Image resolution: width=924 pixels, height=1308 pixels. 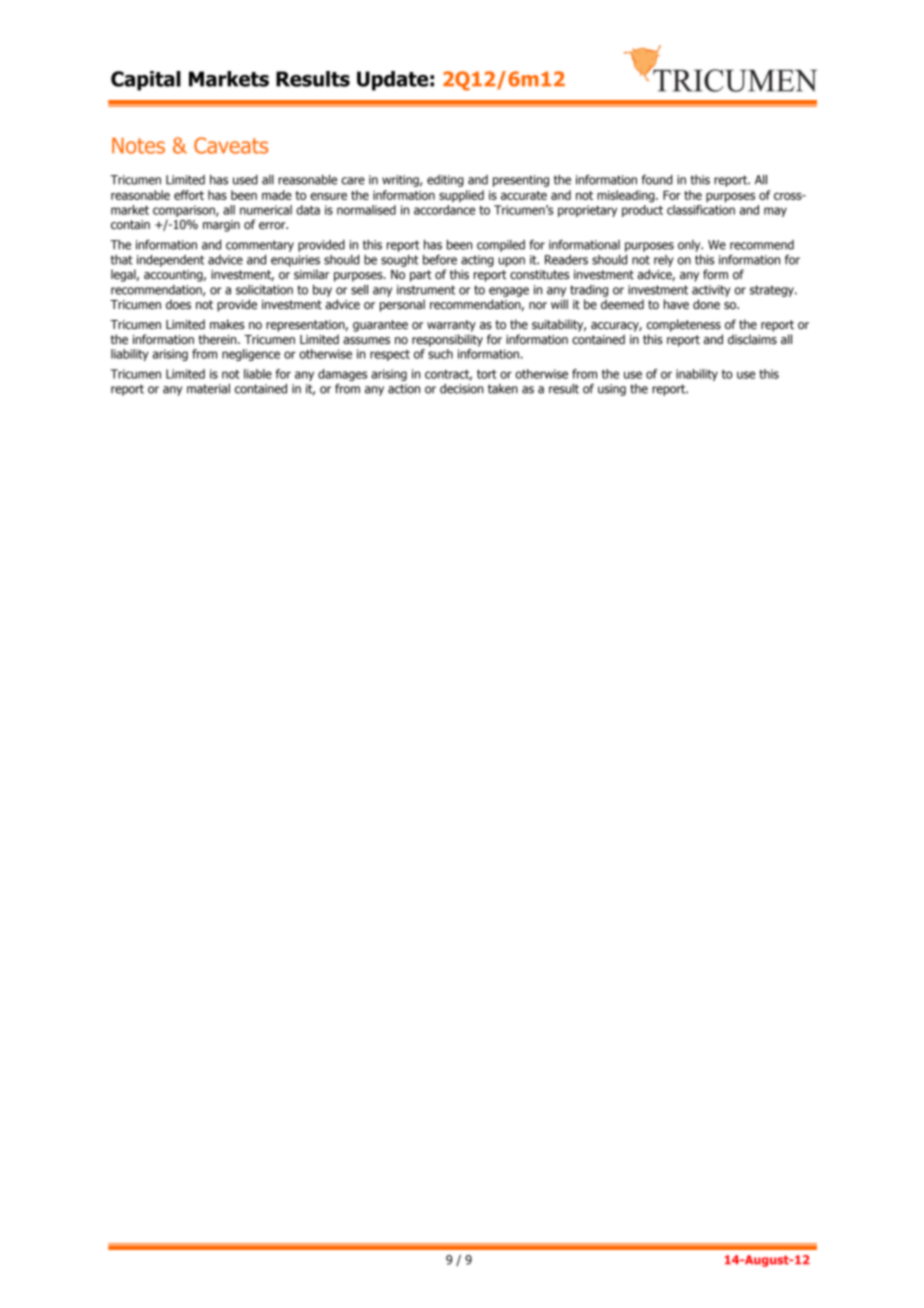 I want to click on Caveats, so click(x=231, y=145).
